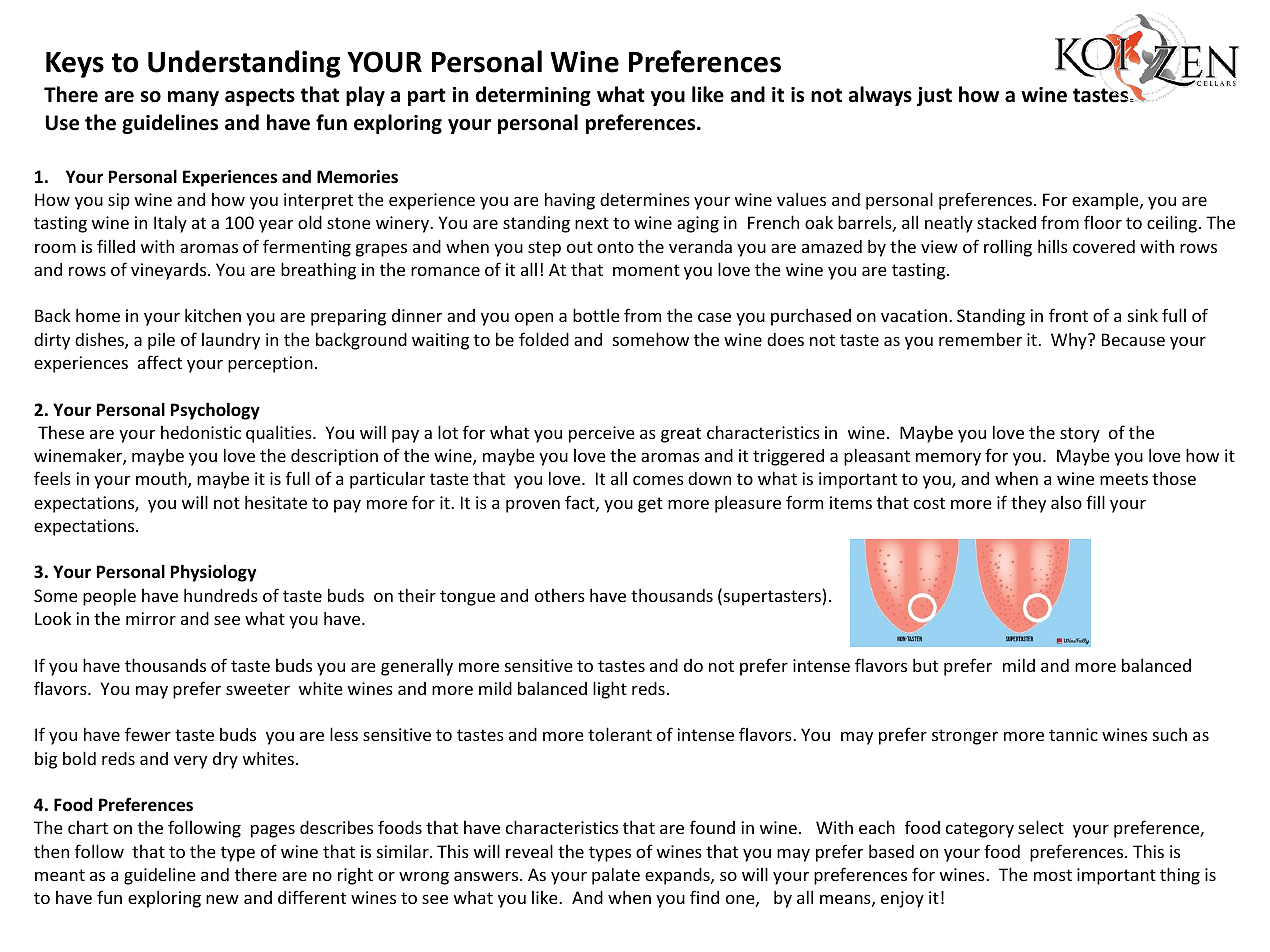  Describe the element at coordinates (222, 899) in the screenshot. I see `new` at that location.
